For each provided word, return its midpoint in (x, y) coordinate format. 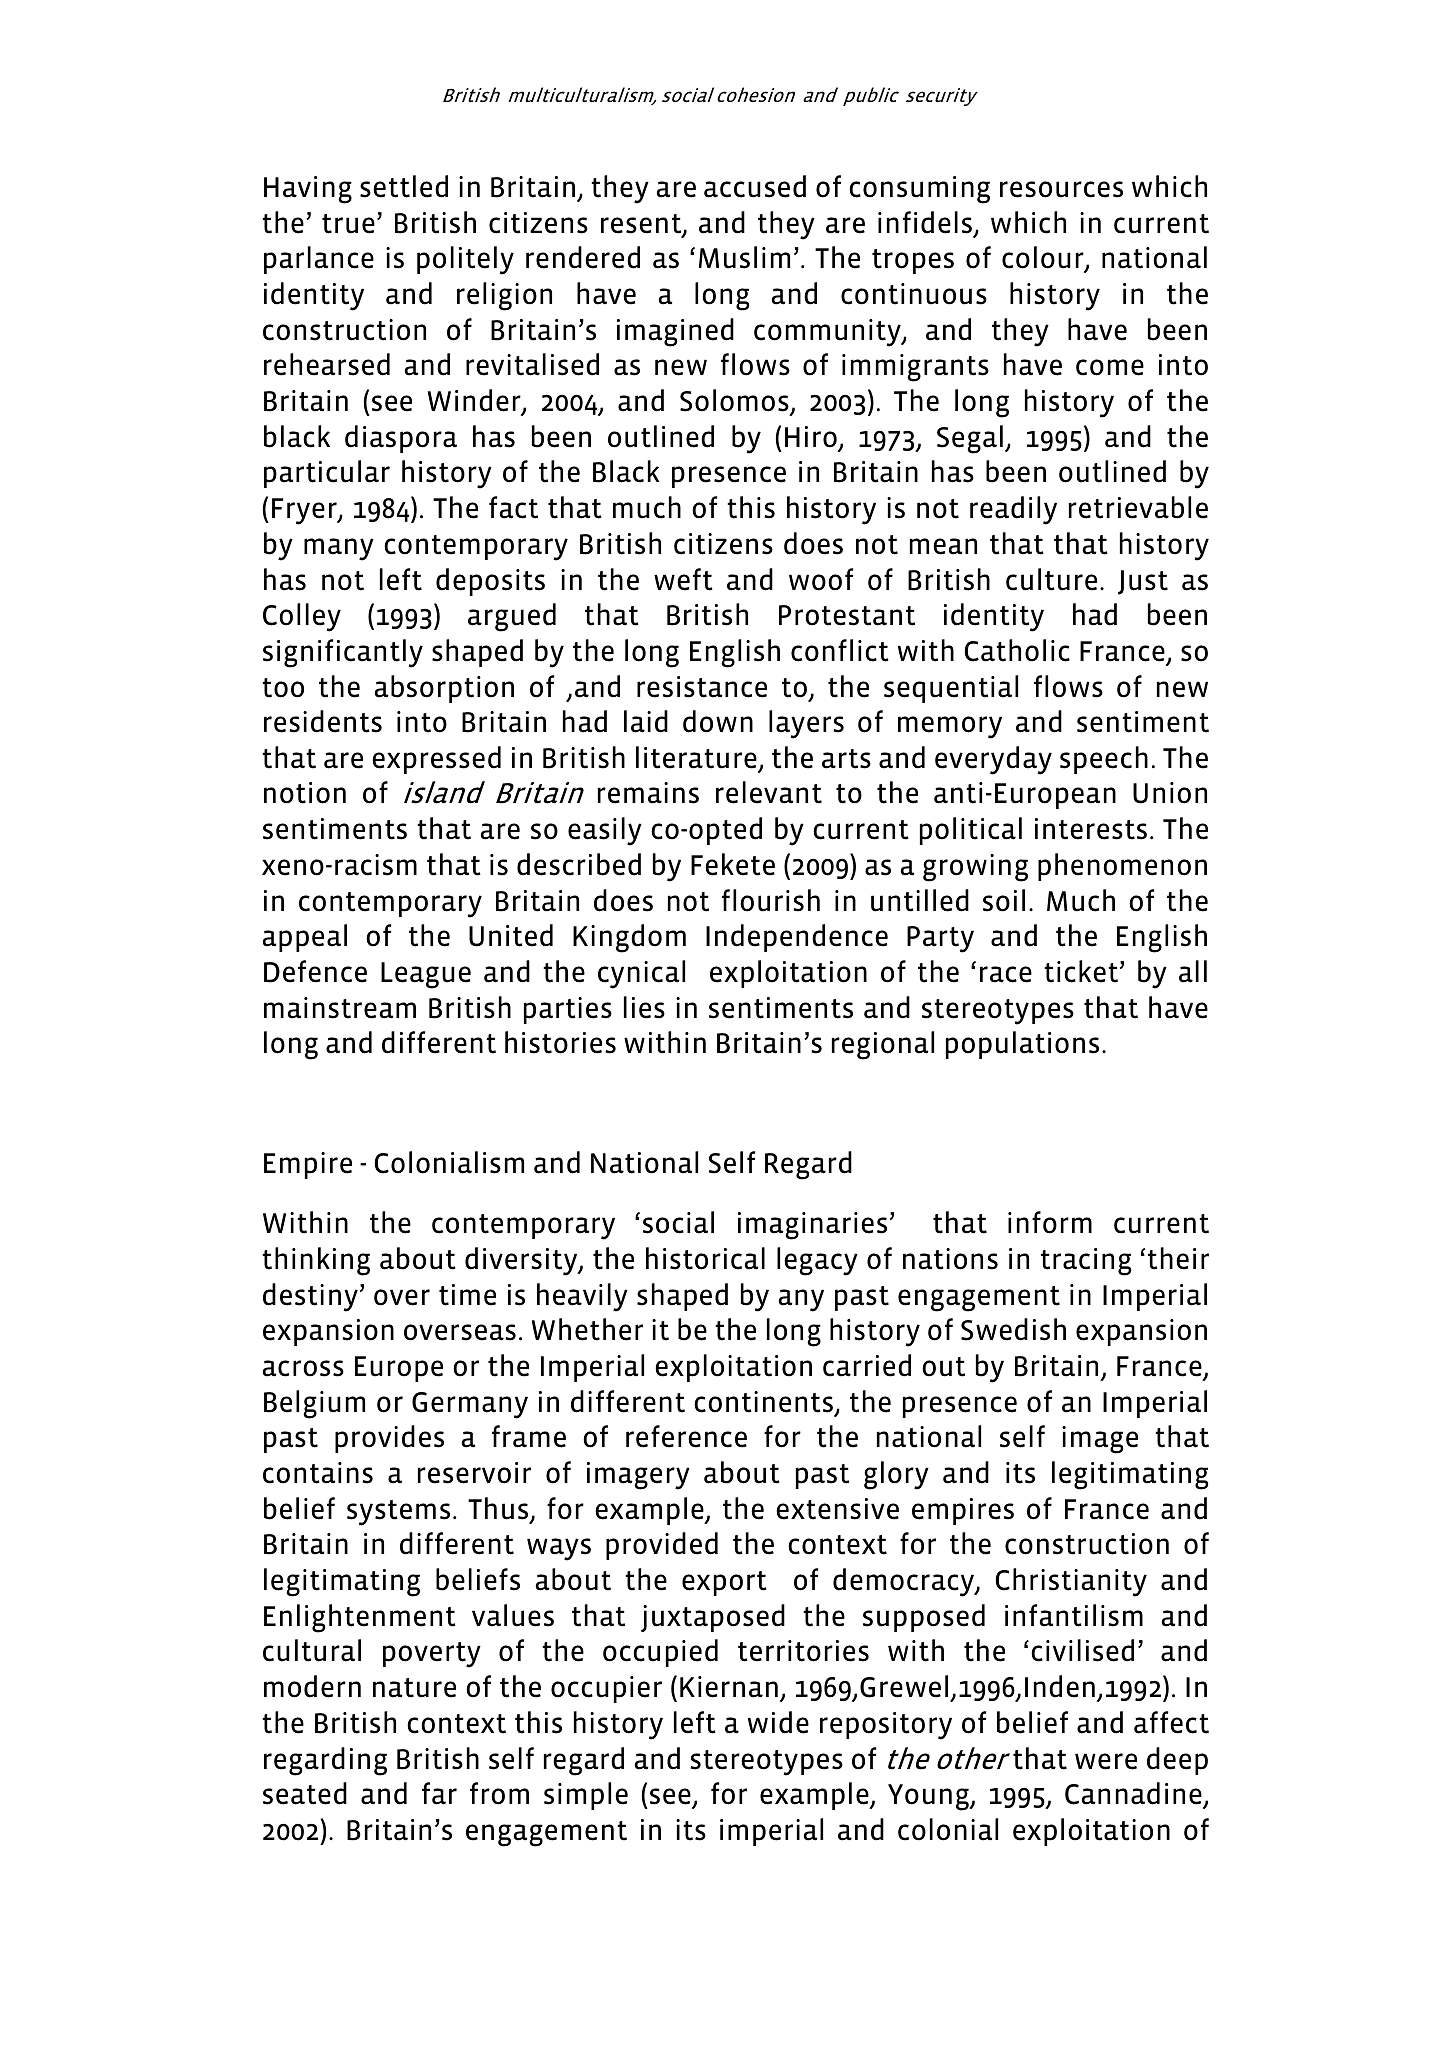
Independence (797, 938)
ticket (1081, 971)
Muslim (744, 257)
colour (1044, 259)
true (348, 224)
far (439, 1793)
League (426, 975)
